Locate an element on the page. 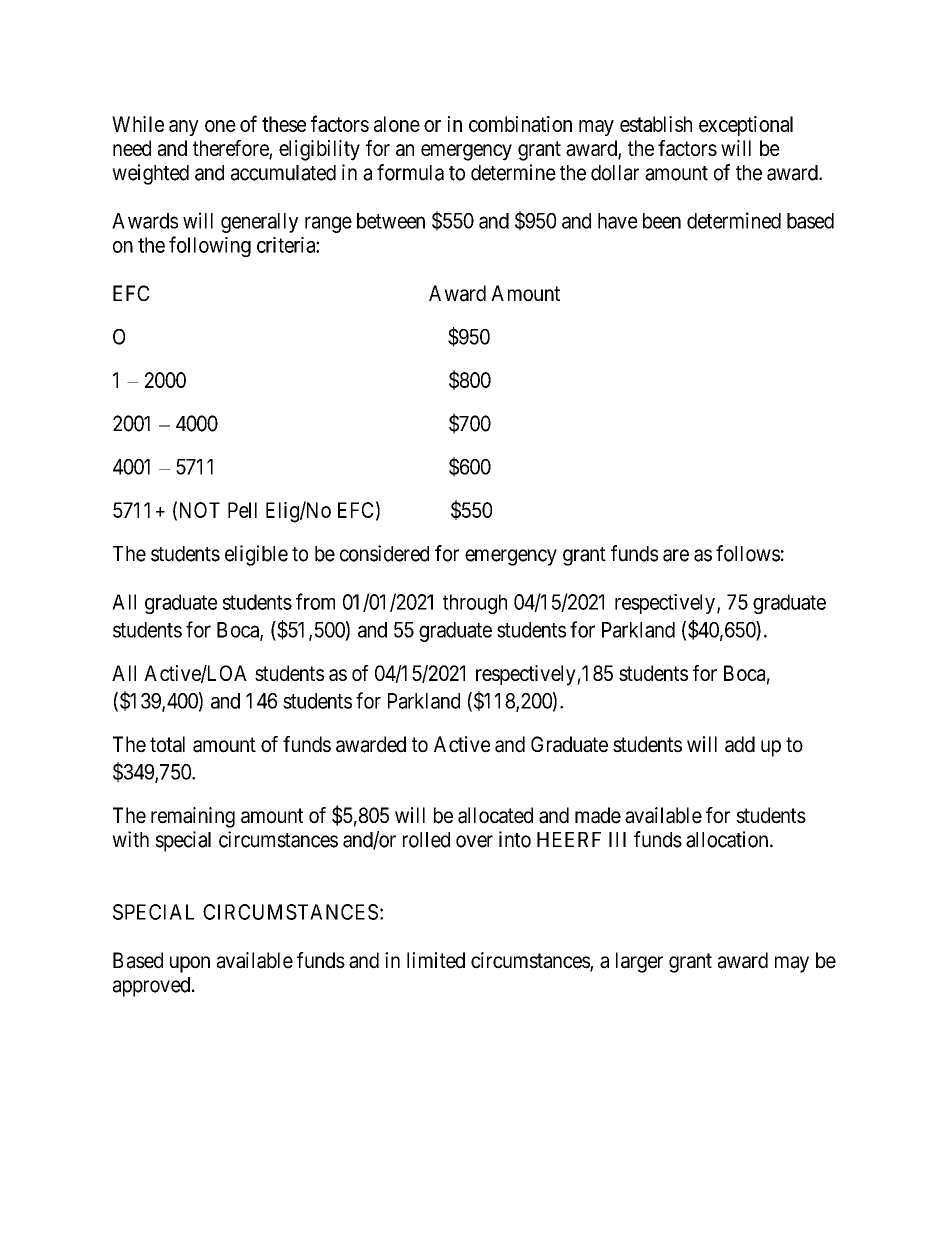 This document has height=1233, width=952. limited is located at coordinates (436, 960).
